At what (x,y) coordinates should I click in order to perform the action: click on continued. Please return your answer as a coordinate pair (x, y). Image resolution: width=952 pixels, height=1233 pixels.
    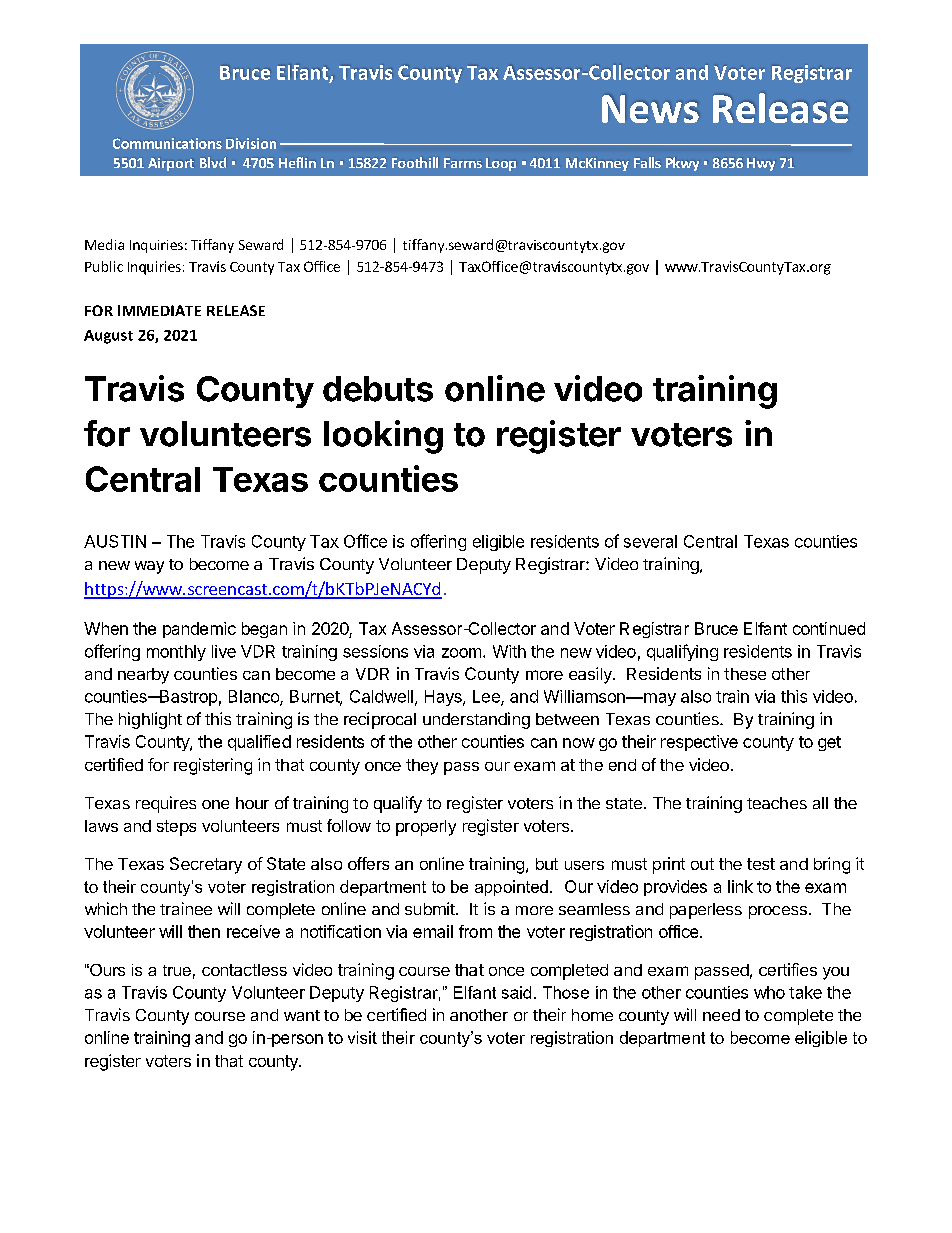
    Looking at the image, I should click on (829, 628).
